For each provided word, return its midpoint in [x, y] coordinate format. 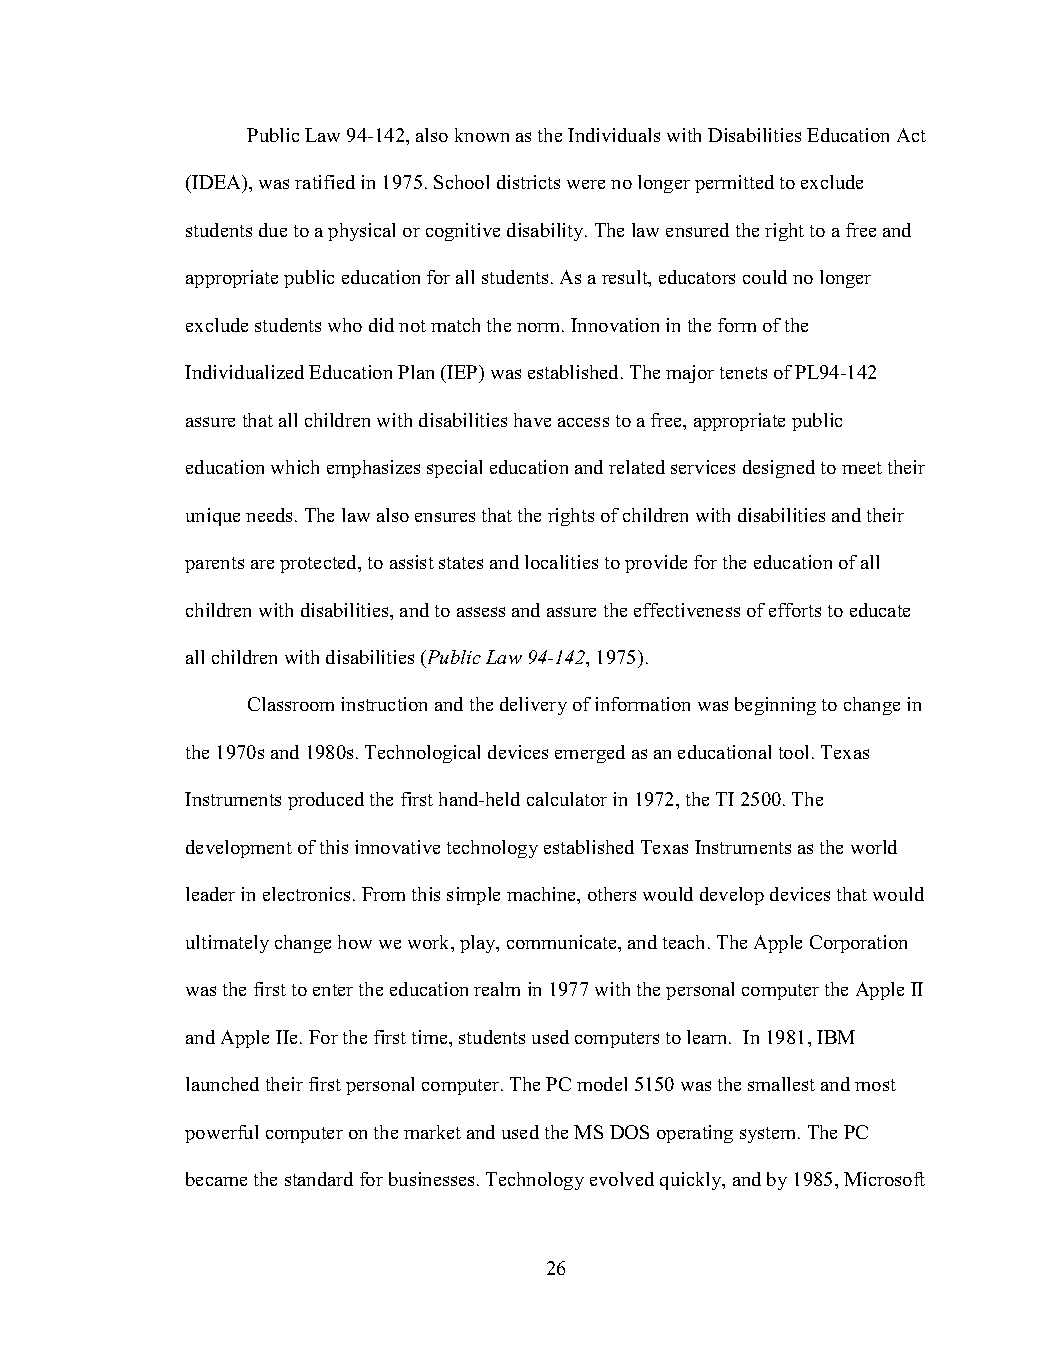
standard [319, 1179]
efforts [795, 610]
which [295, 467]
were [586, 184]
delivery [533, 706]
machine [543, 895]
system [769, 1135]
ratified [325, 182]
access [583, 422]
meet [862, 468]
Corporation [858, 944]
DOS [629, 1132]
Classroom [291, 704]
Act [911, 135]
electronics [306, 894]
